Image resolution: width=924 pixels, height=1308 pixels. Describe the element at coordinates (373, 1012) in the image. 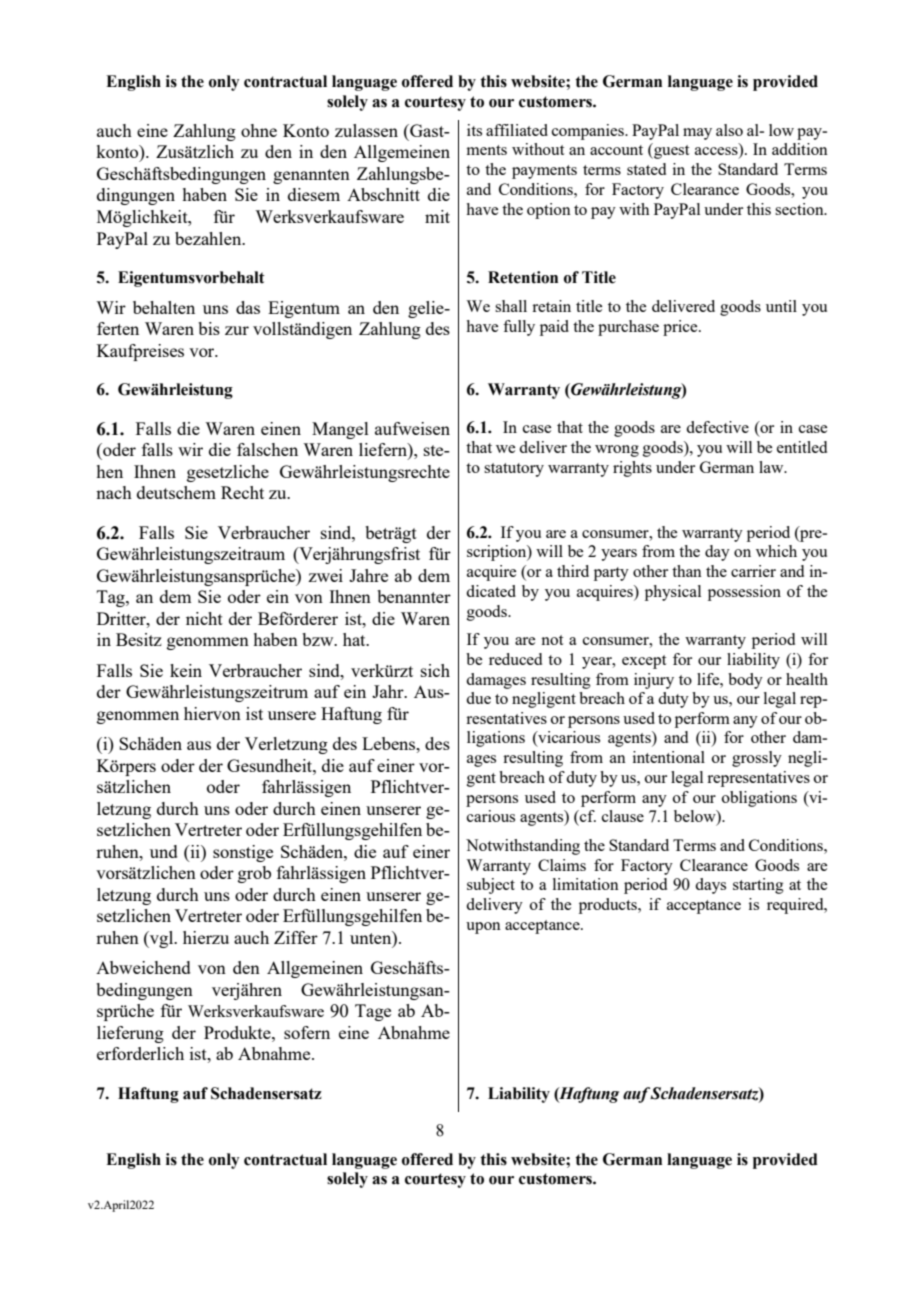

I see `Tage` at that location.
